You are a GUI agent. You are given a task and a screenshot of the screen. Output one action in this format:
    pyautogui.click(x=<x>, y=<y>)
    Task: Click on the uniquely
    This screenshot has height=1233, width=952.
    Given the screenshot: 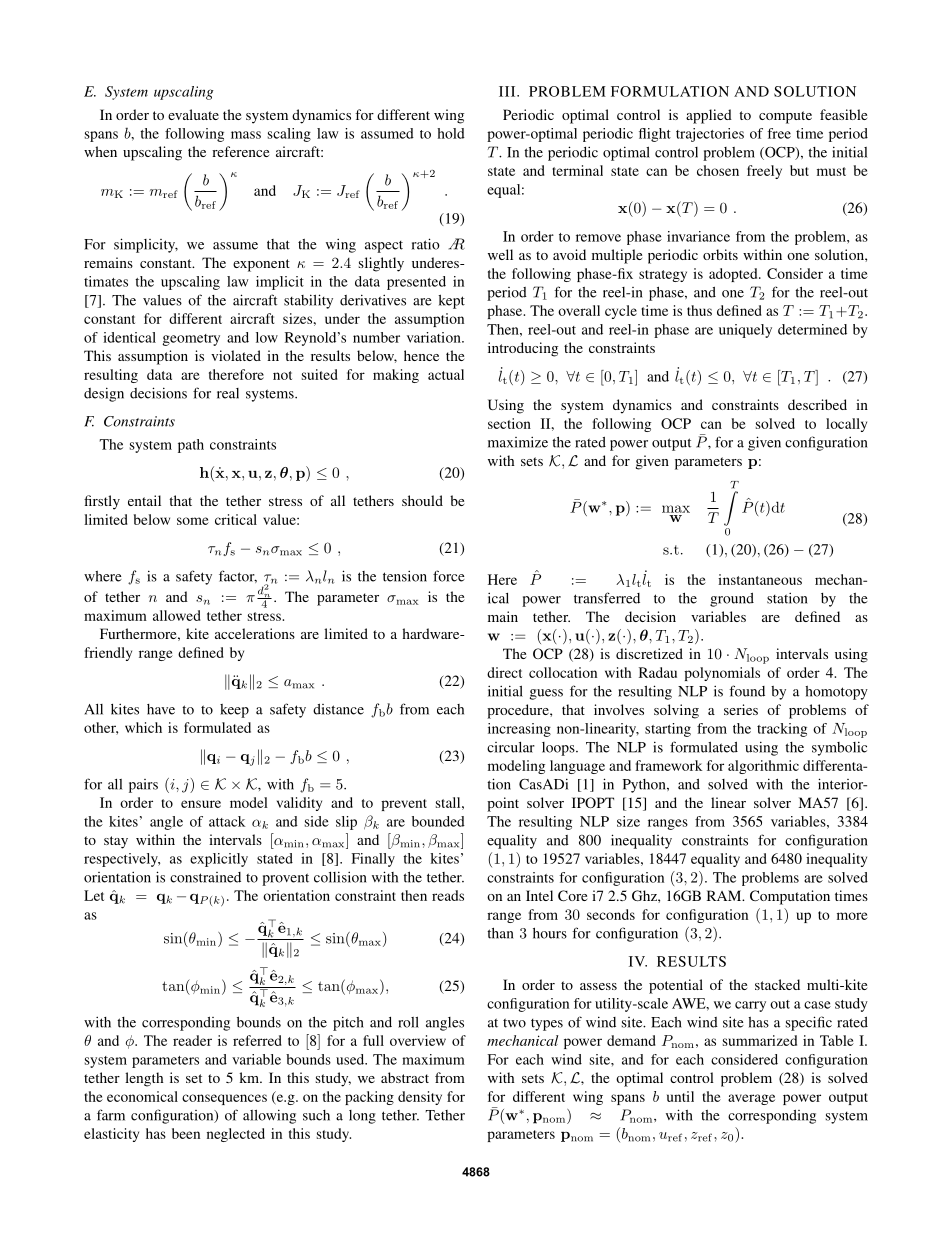 What is the action you would take?
    pyautogui.click(x=745, y=331)
